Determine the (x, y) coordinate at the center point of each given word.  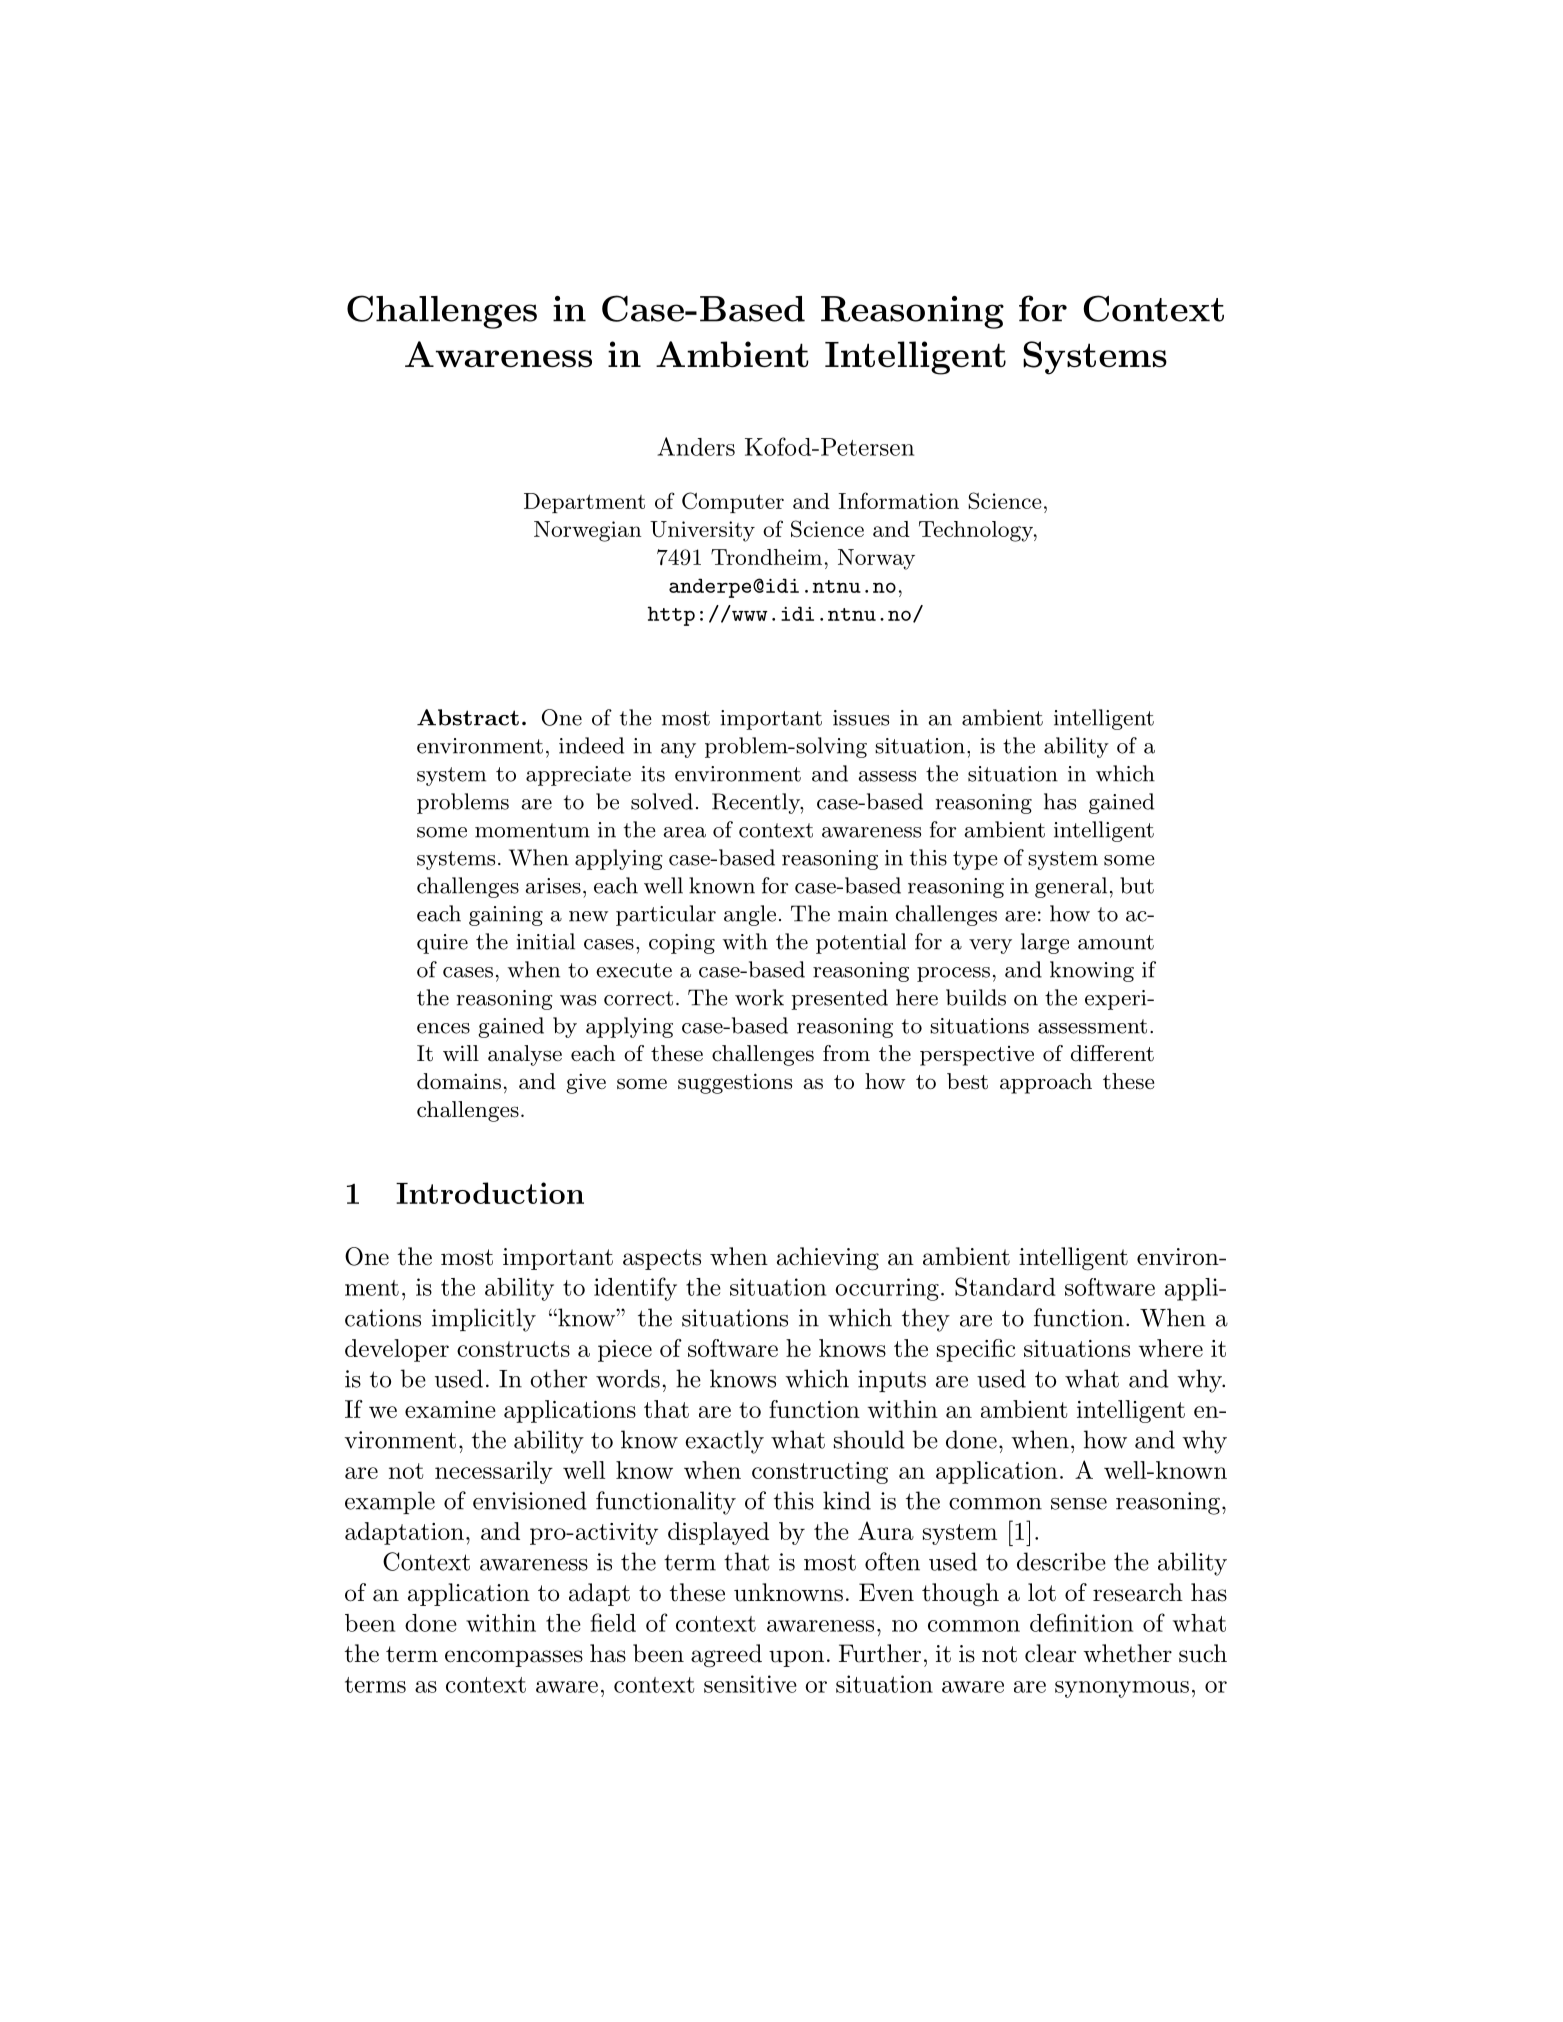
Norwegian (588, 531)
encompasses (514, 1658)
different (1112, 1053)
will (461, 1053)
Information (899, 500)
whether (1127, 1653)
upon (796, 1658)
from (846, 1053)
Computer (733, 502)
